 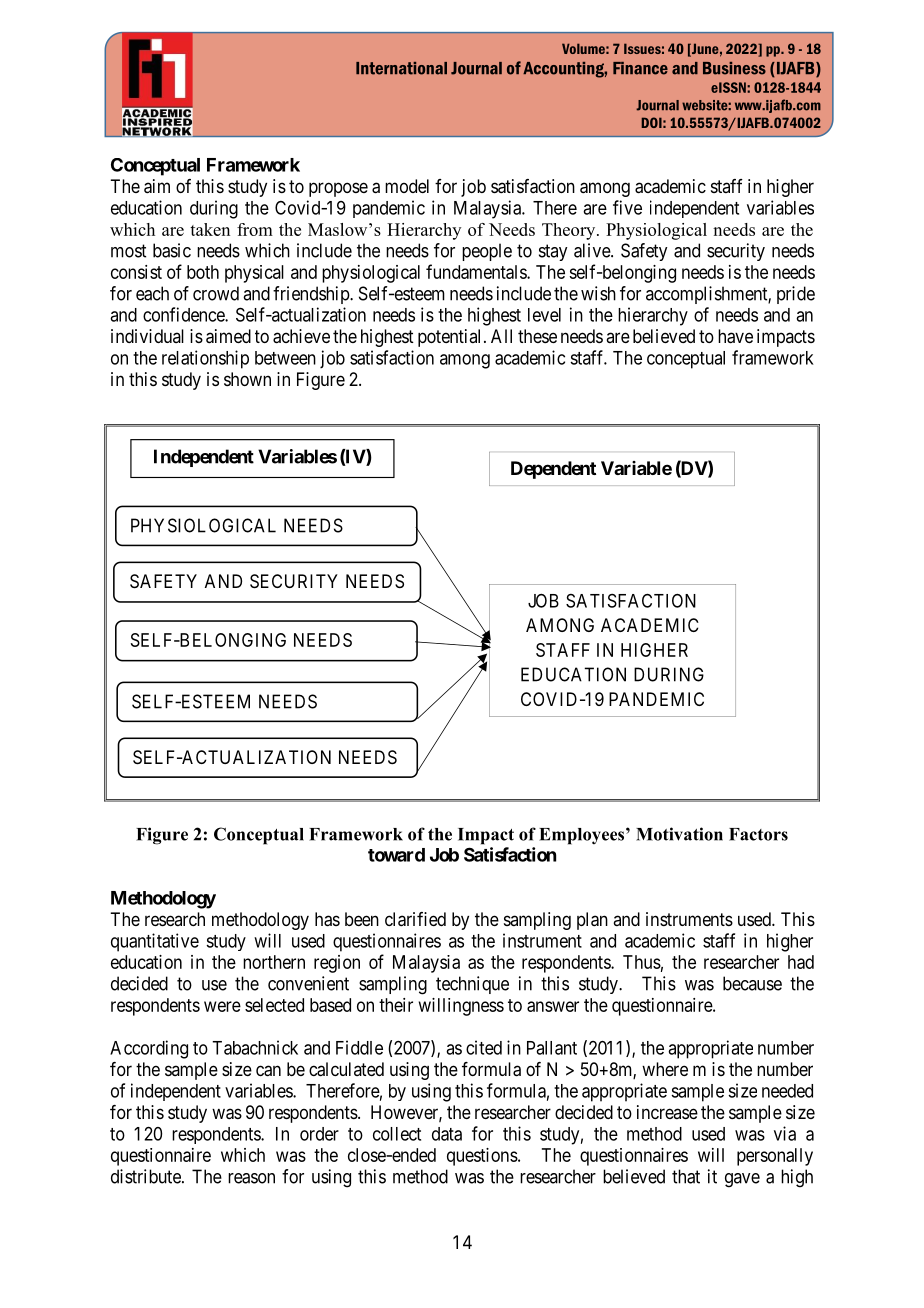 I want to click on Employees, so click(x=583, y=836).
